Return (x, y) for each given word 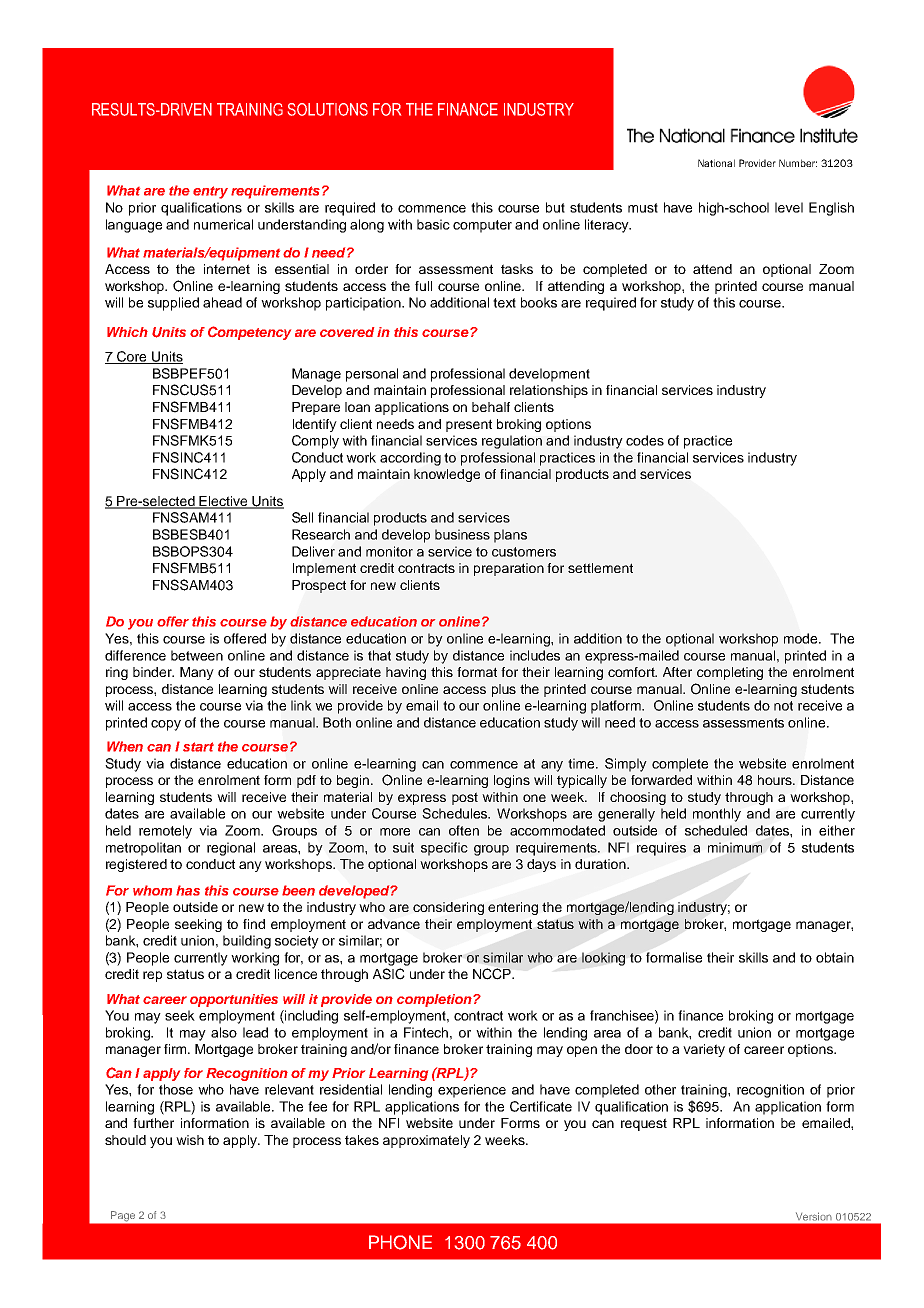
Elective (224, 502)
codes (645, 440)
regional (231, 849)
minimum (735, 847)
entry (210, 192)
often (464, 830)
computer (482, 226)
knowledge (447, 475)
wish (190, 1140)
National (716, 163)
